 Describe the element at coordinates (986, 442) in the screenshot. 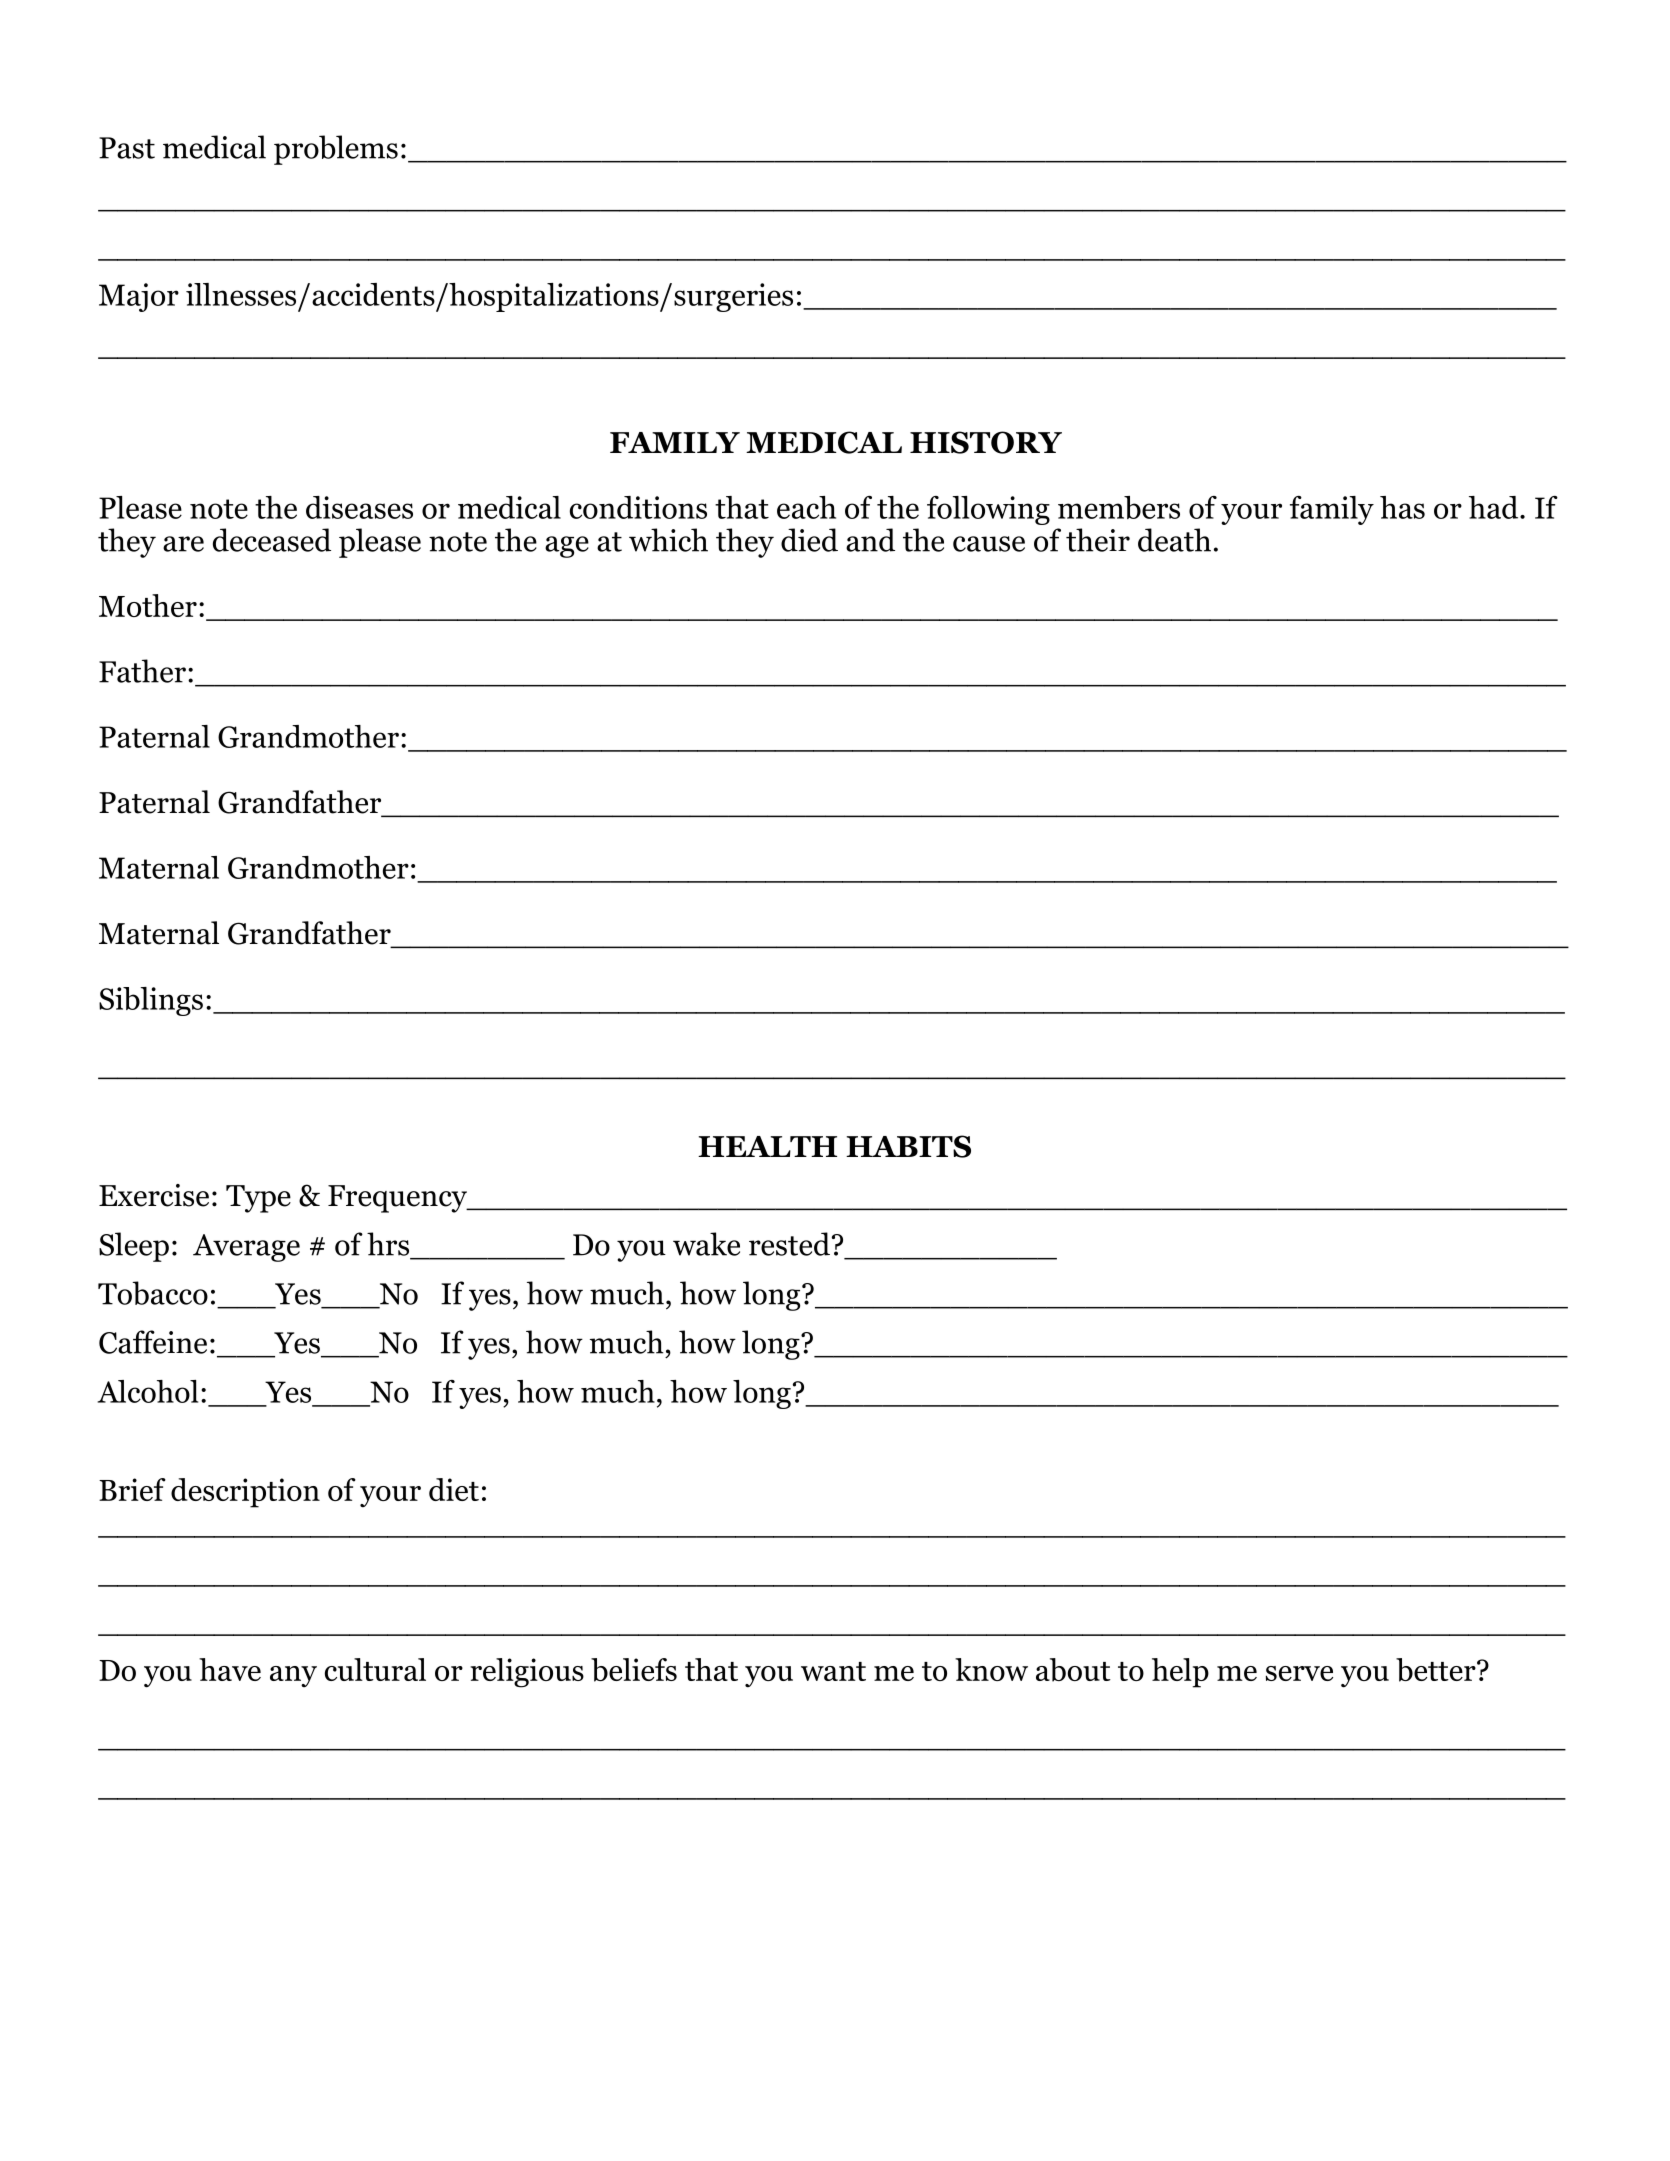

I see `HISTORY` at that location.
